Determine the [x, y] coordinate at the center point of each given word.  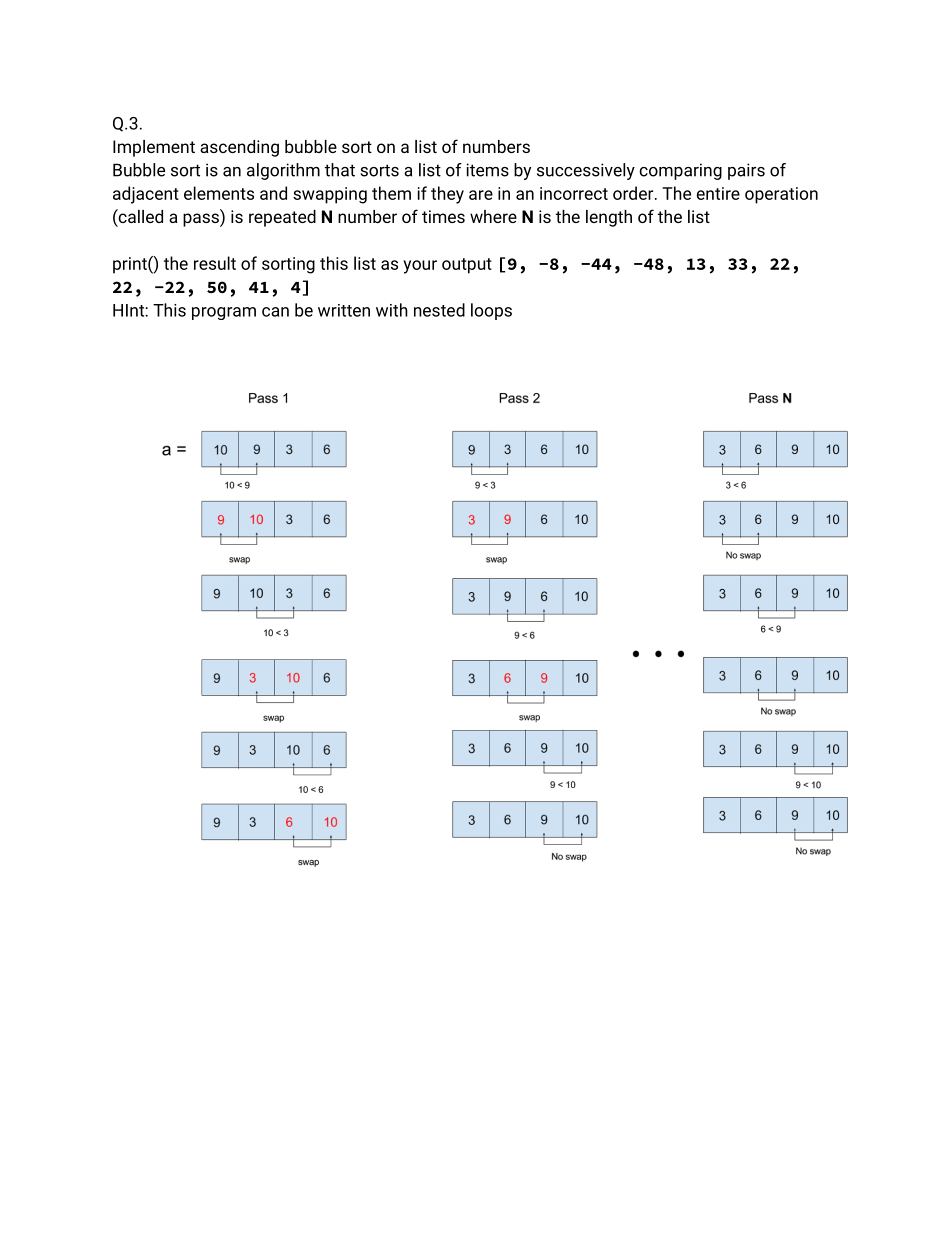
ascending [239, 148]
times [443, 216]
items [487, 170]
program [224, 313]
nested [439, 310]
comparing [680, 171]
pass [202, 220]
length [609, 218]
